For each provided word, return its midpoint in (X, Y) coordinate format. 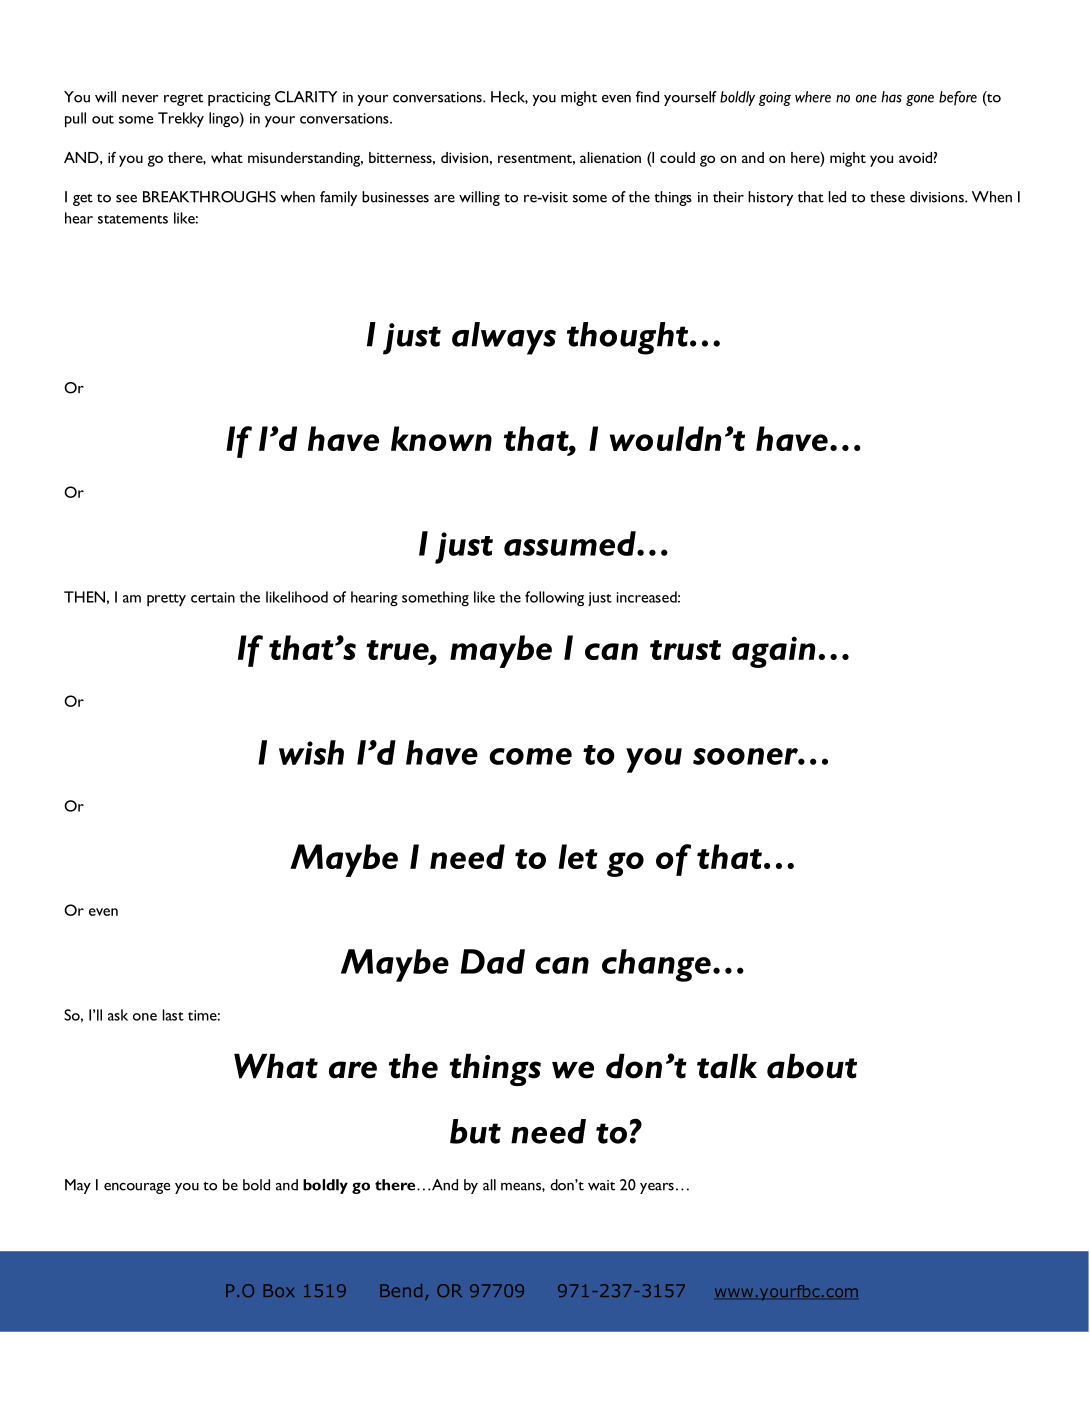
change (656, 965)
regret (183, 100)
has (891, 97)
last (173, 1015)
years (657, 1188)
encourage (137, 1188)
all (489, 1185)
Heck (509, 97)
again (773, 652)
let (578, 856)
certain (213, 597)
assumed (571, 543)
